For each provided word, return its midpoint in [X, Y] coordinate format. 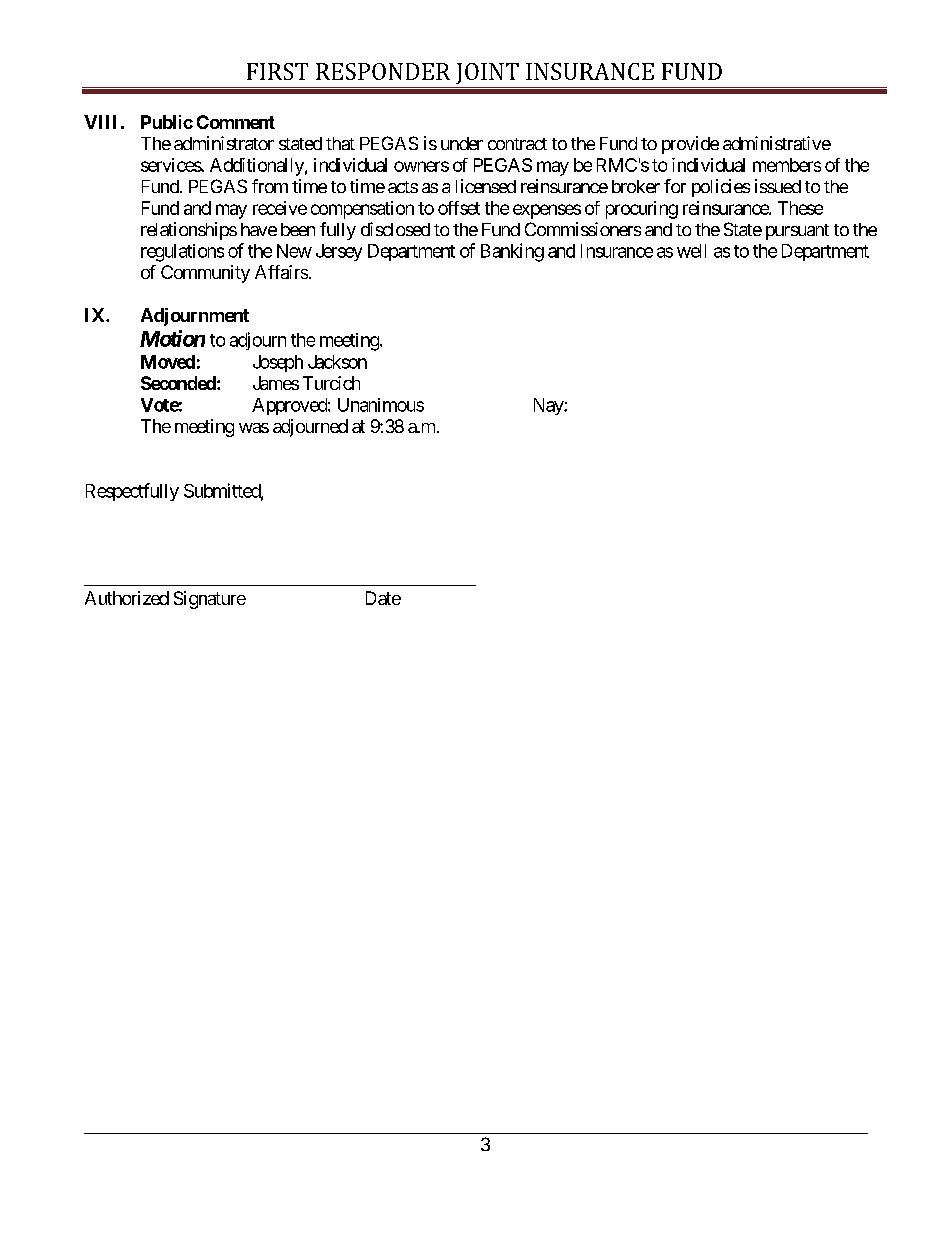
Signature [210, 600]
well [691, 251]
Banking [512, 252]
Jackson [337, 362]
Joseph [278, 363]
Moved [168, 362]
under [462, 143]
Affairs [281, 272]
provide [690, 145]
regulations [182, 253]
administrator [224, 143]
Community [205, 274]
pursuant [797, 232]
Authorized [127, 598]
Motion [172, 338]
